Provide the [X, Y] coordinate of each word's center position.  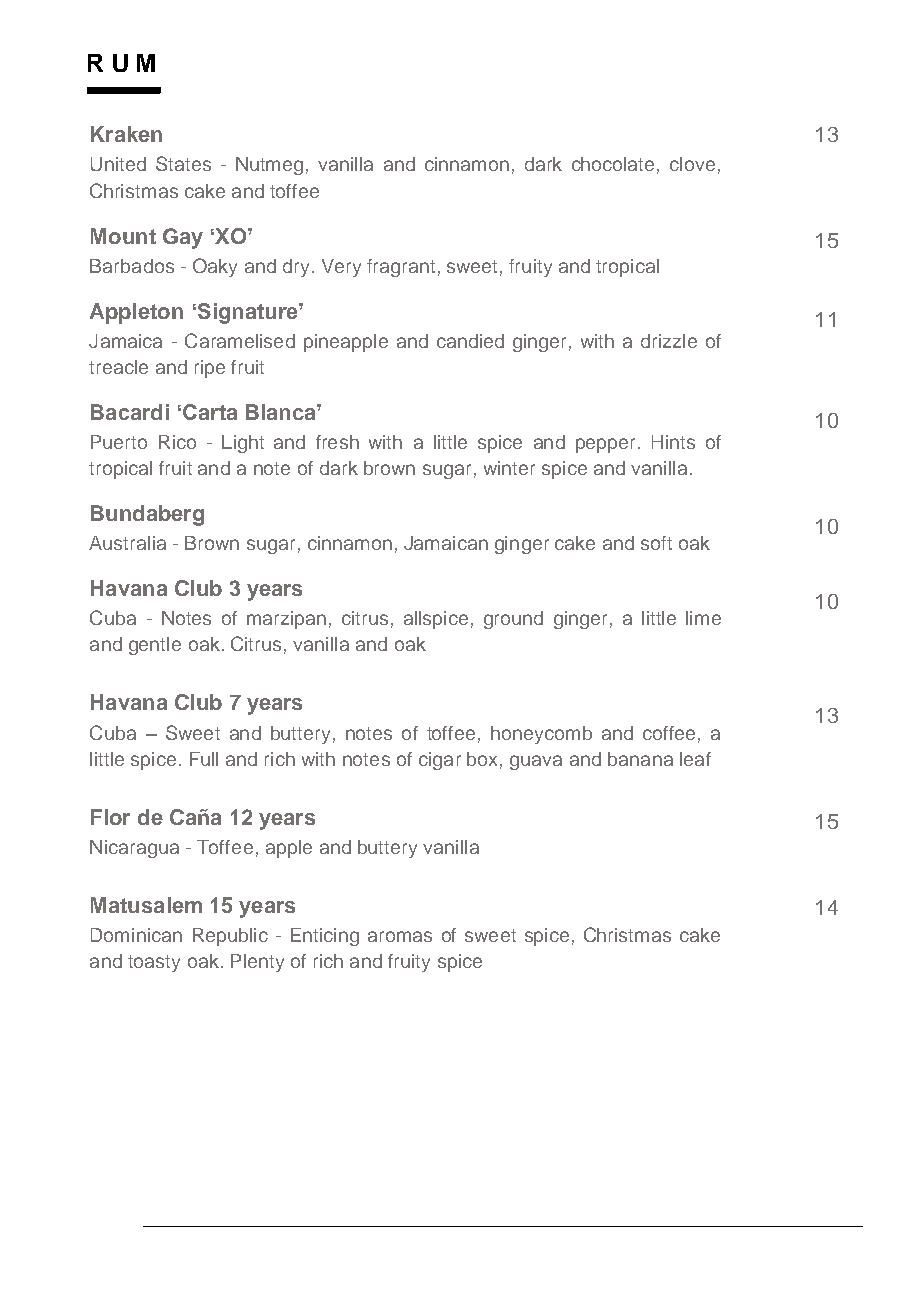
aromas [400, 936]
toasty [154, 963]
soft [656, 543]
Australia [127, 543]
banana [640, 759]
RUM [121, 63]
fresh [337, 442]
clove [692, 164]
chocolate [613, 164]
